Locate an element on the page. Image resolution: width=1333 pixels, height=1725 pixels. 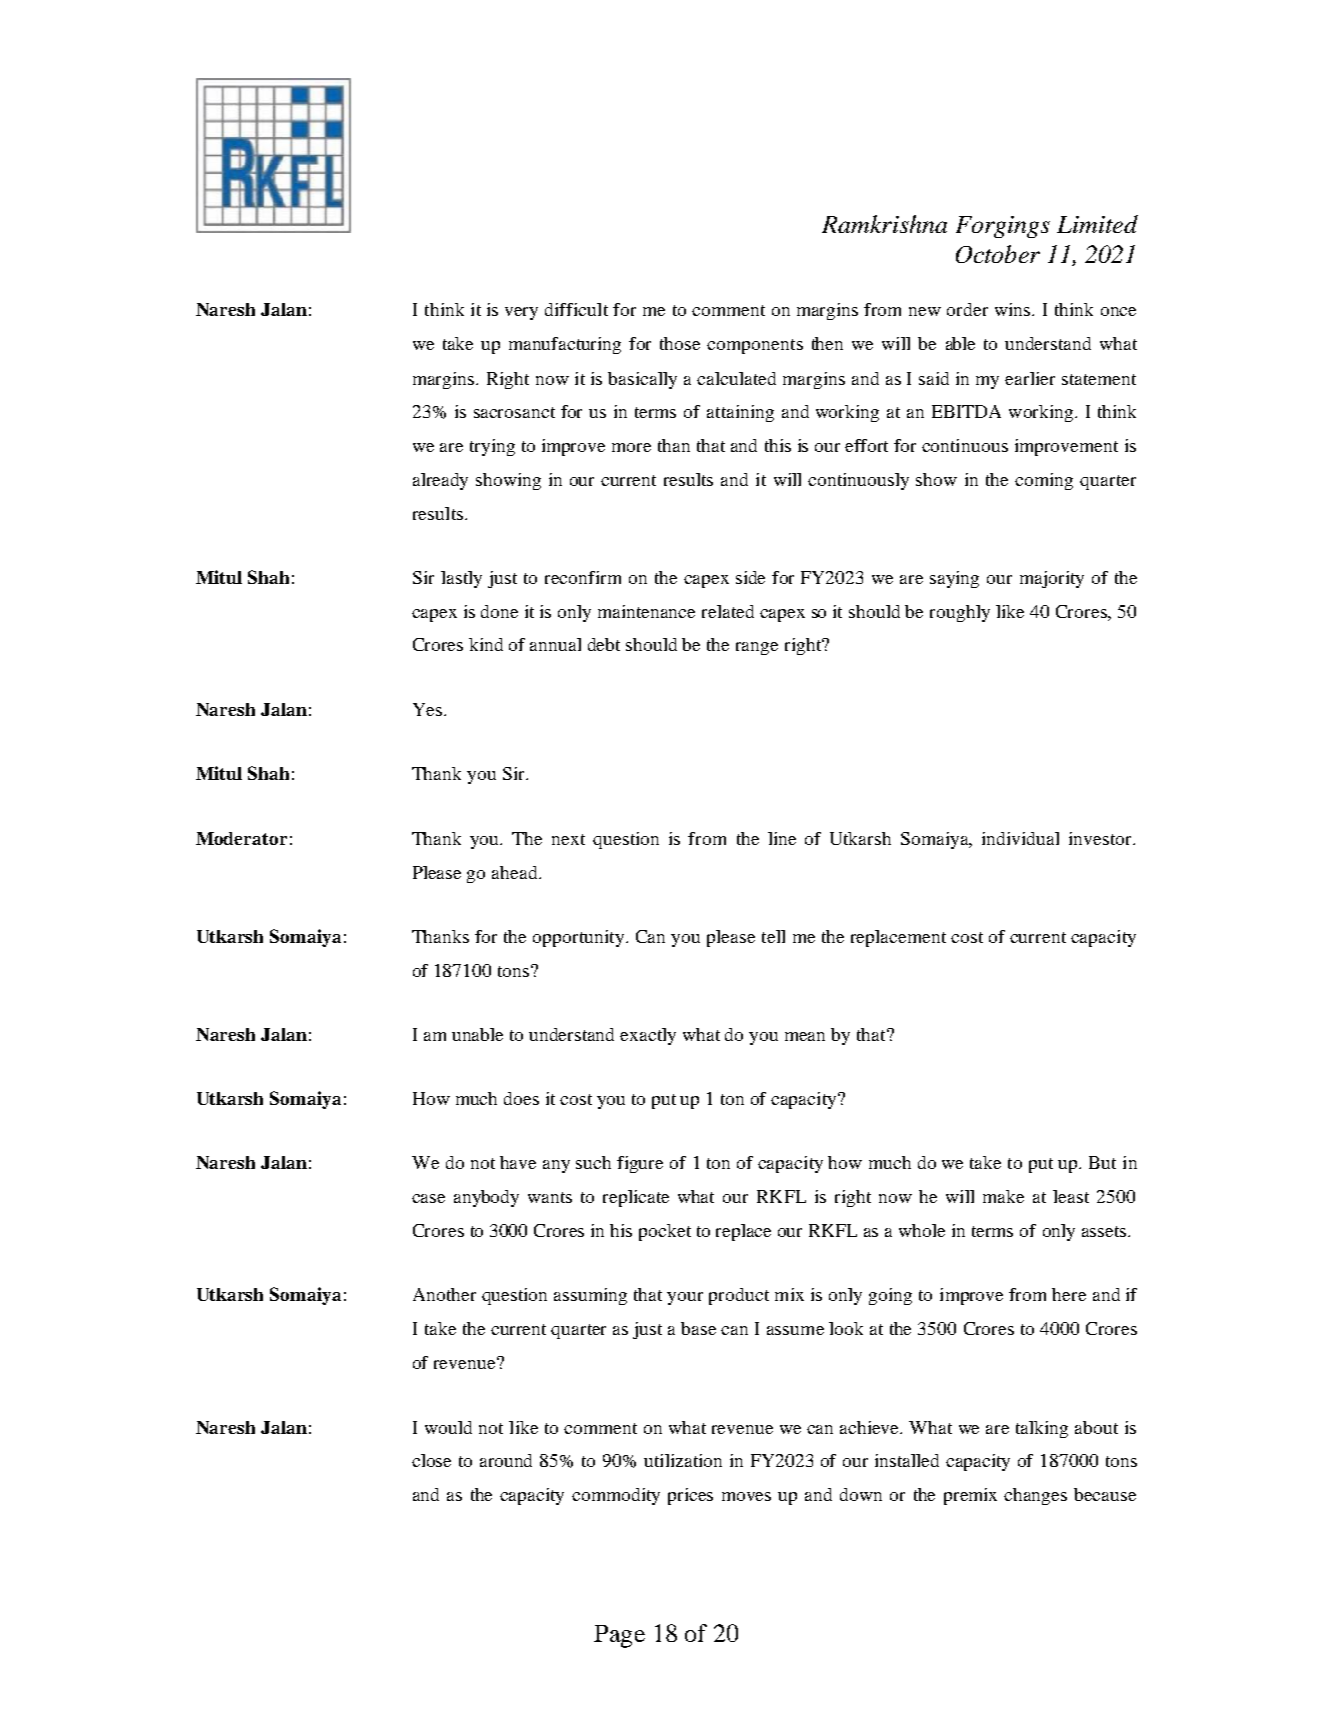
here is located at coordinates (1069, 1294).
